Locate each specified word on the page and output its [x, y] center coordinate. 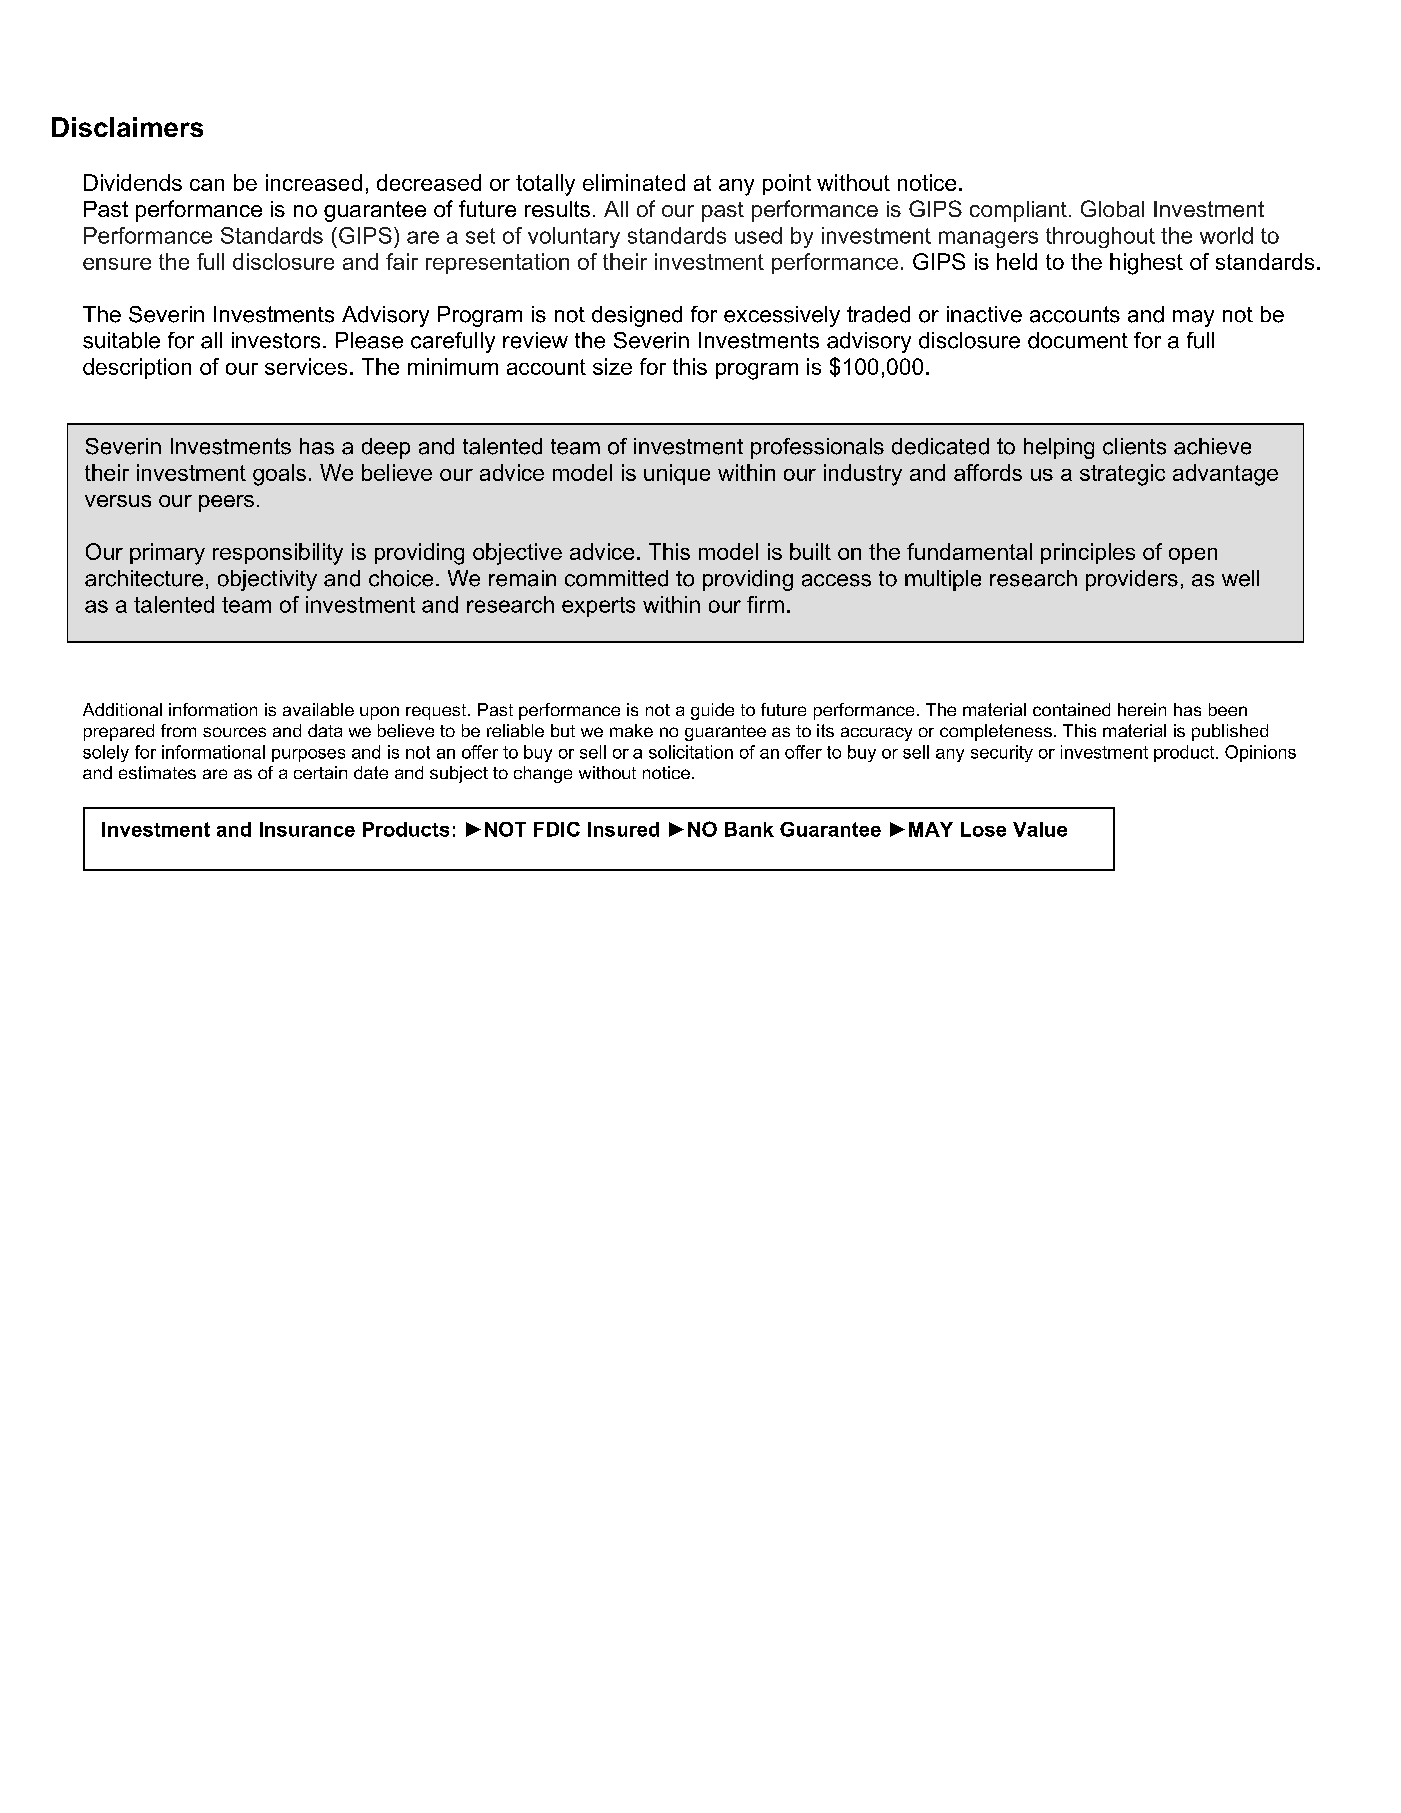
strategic [1122, 475]
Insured [623, 829]
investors [276, 340]
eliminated [634, 182]
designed [637, 316]
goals [279, 475]
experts [598, 607]
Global [1112, 208]
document [1078, 340]
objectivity [267, 580]
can [207, 185]
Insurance [307, 829]
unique [677, 474]
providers [1132, 580]
